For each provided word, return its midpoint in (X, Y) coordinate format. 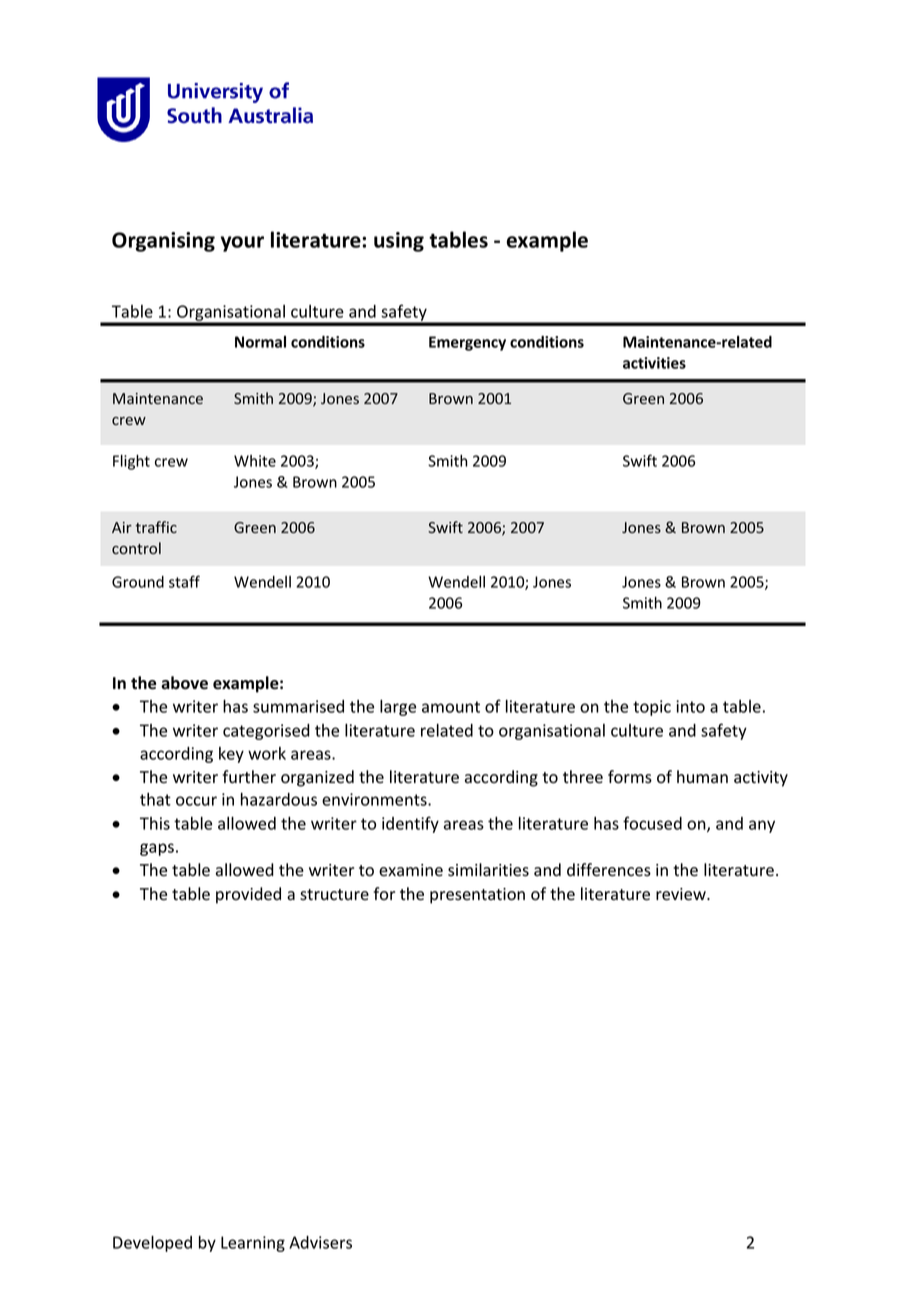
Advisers (320, 1242)
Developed (152, 1243)
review (682, 894)
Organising (163, 242)
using (399, 242)
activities (654, 363)
